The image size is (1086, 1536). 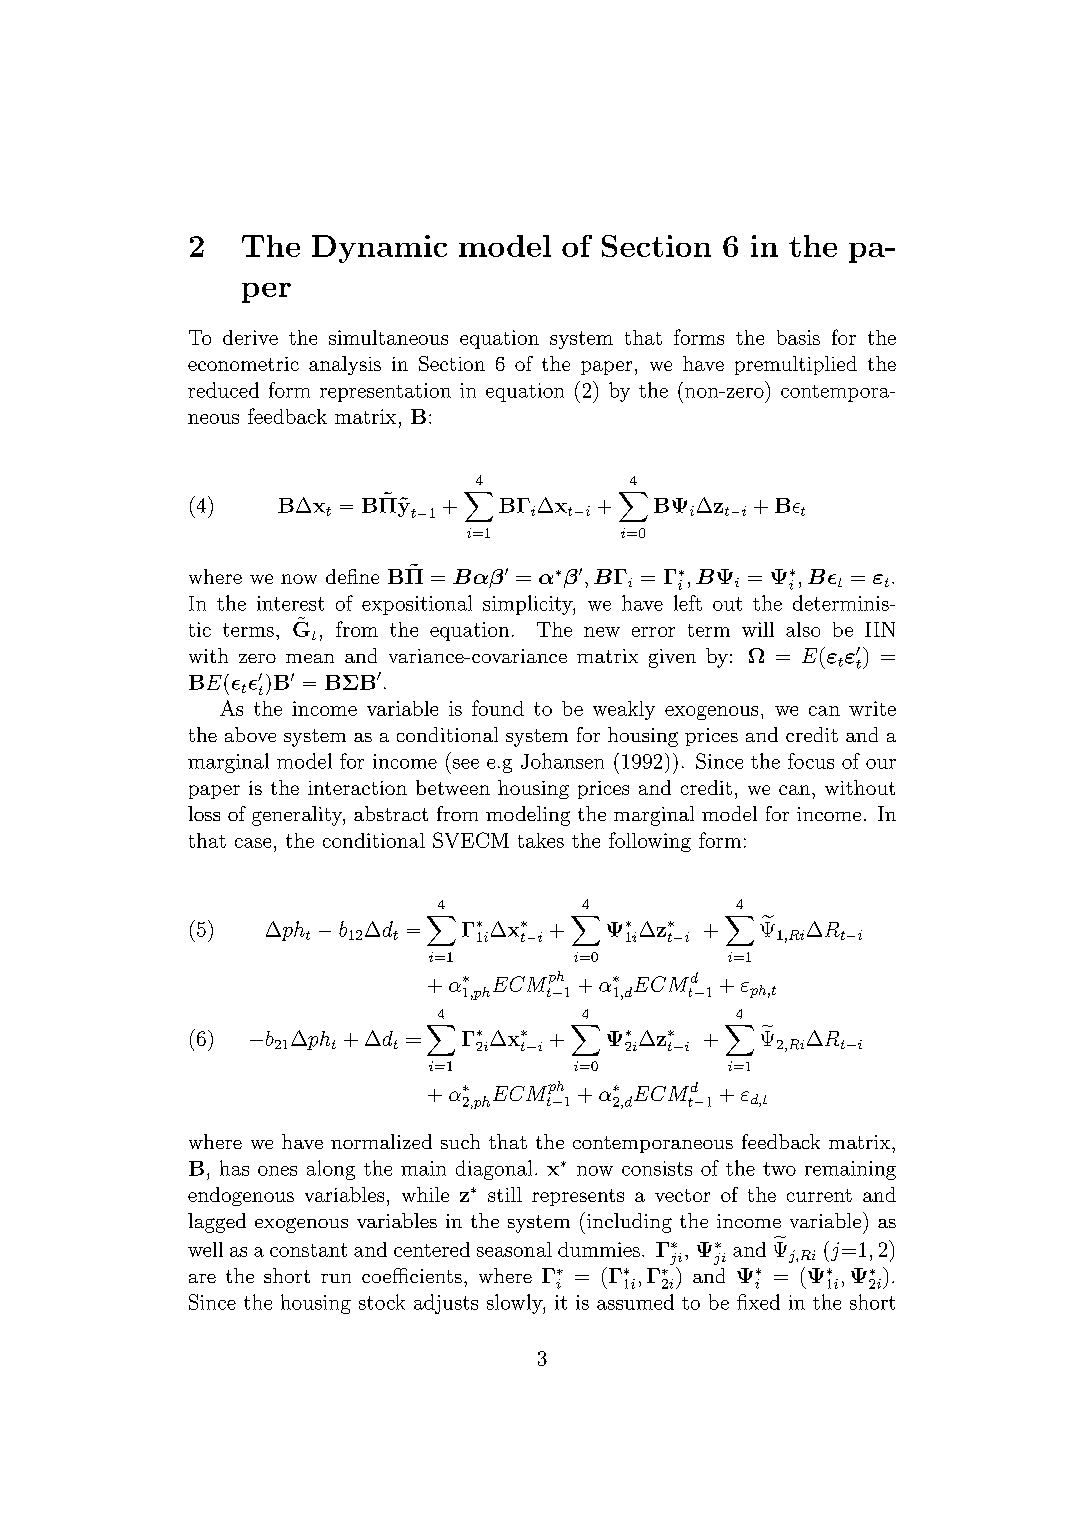 I want to click on derive, so click(x=250, y=337).
